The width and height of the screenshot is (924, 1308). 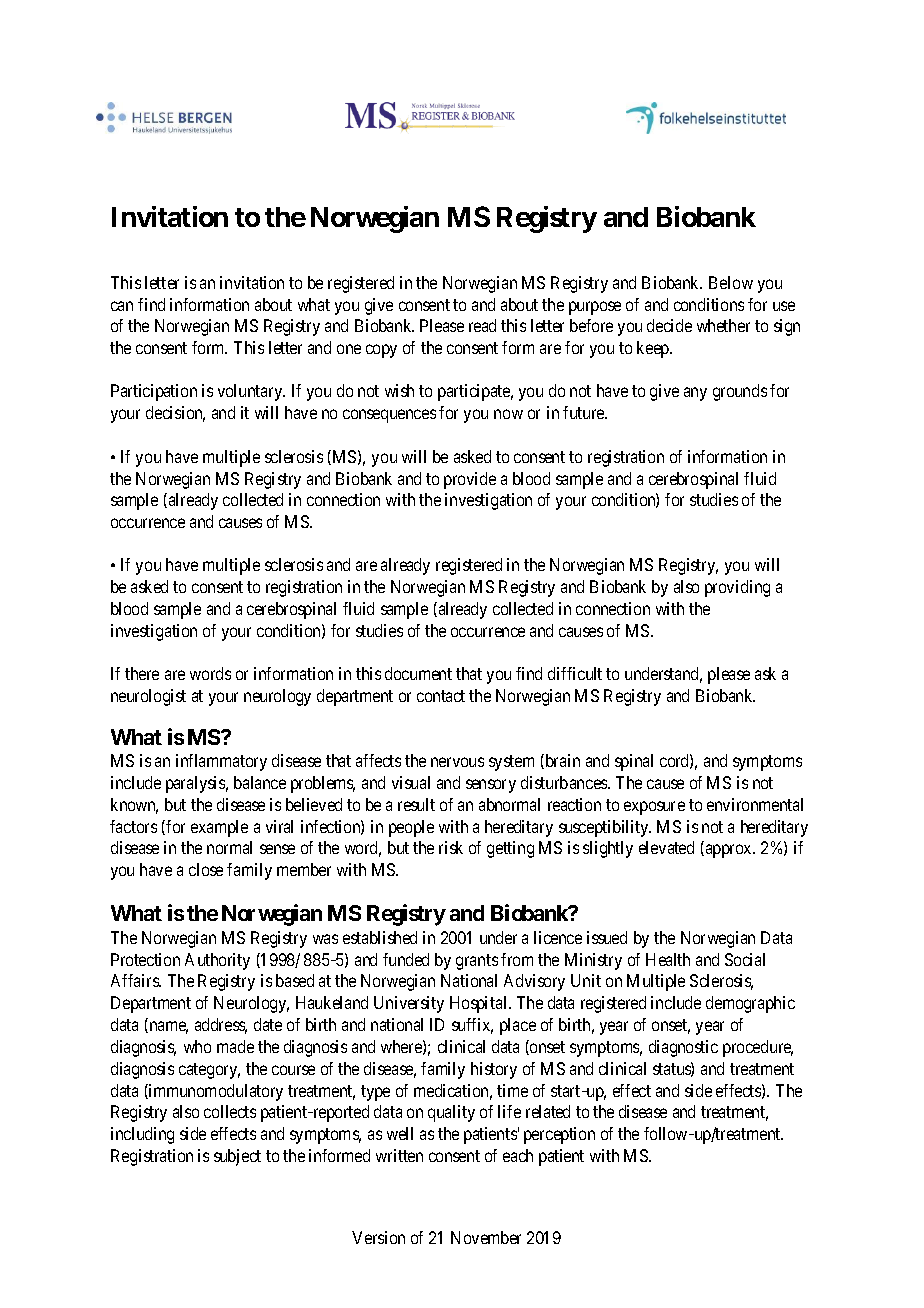 What do you see at coordinates (142, 673) in the screenshot?
I see `there` at bounding box center [142, 673].
